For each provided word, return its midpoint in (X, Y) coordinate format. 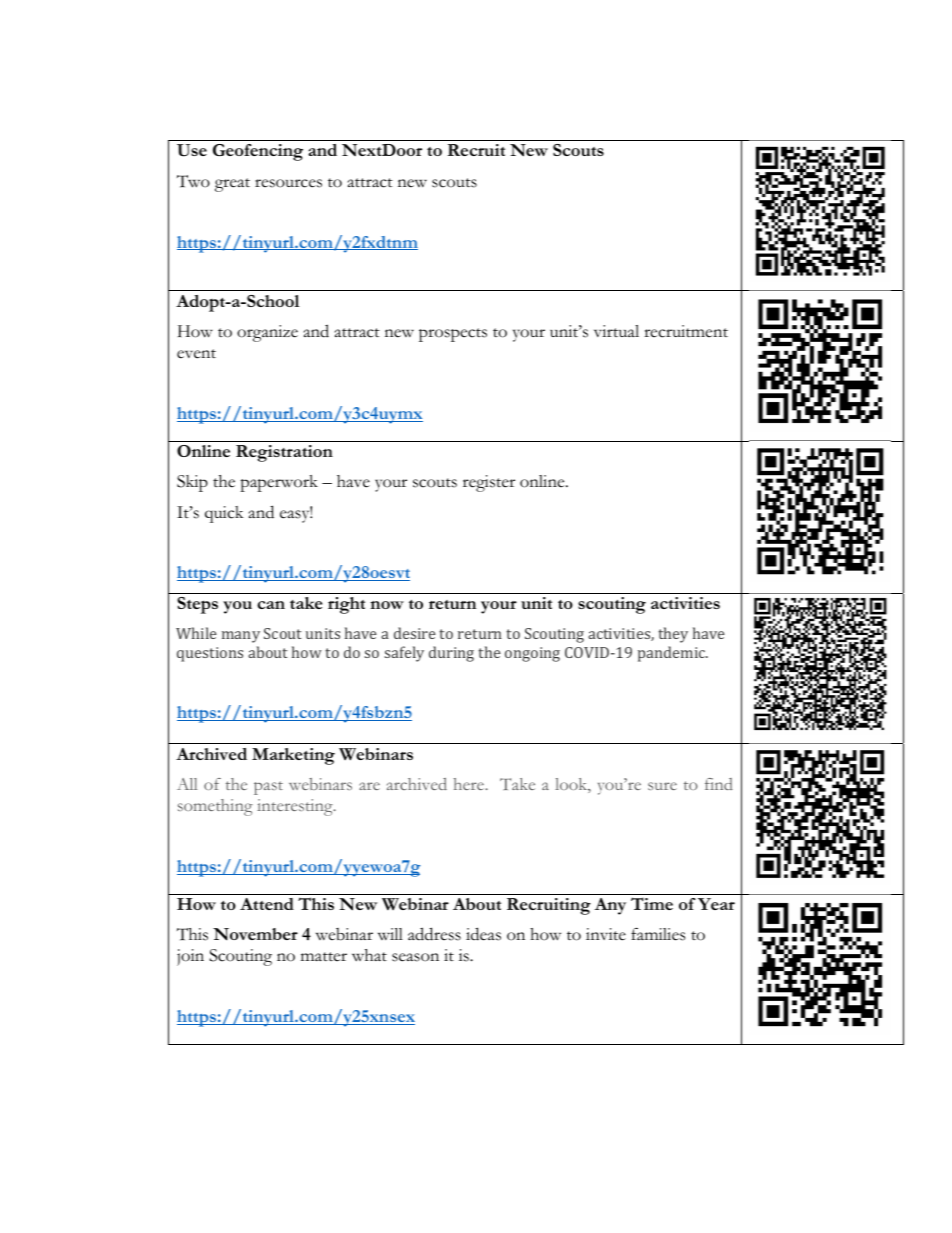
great (232, 185)
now (387, 605)
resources (288, 183)
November (255, 934)
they (673, 635)
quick (224, 514)
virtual (616, 331)
